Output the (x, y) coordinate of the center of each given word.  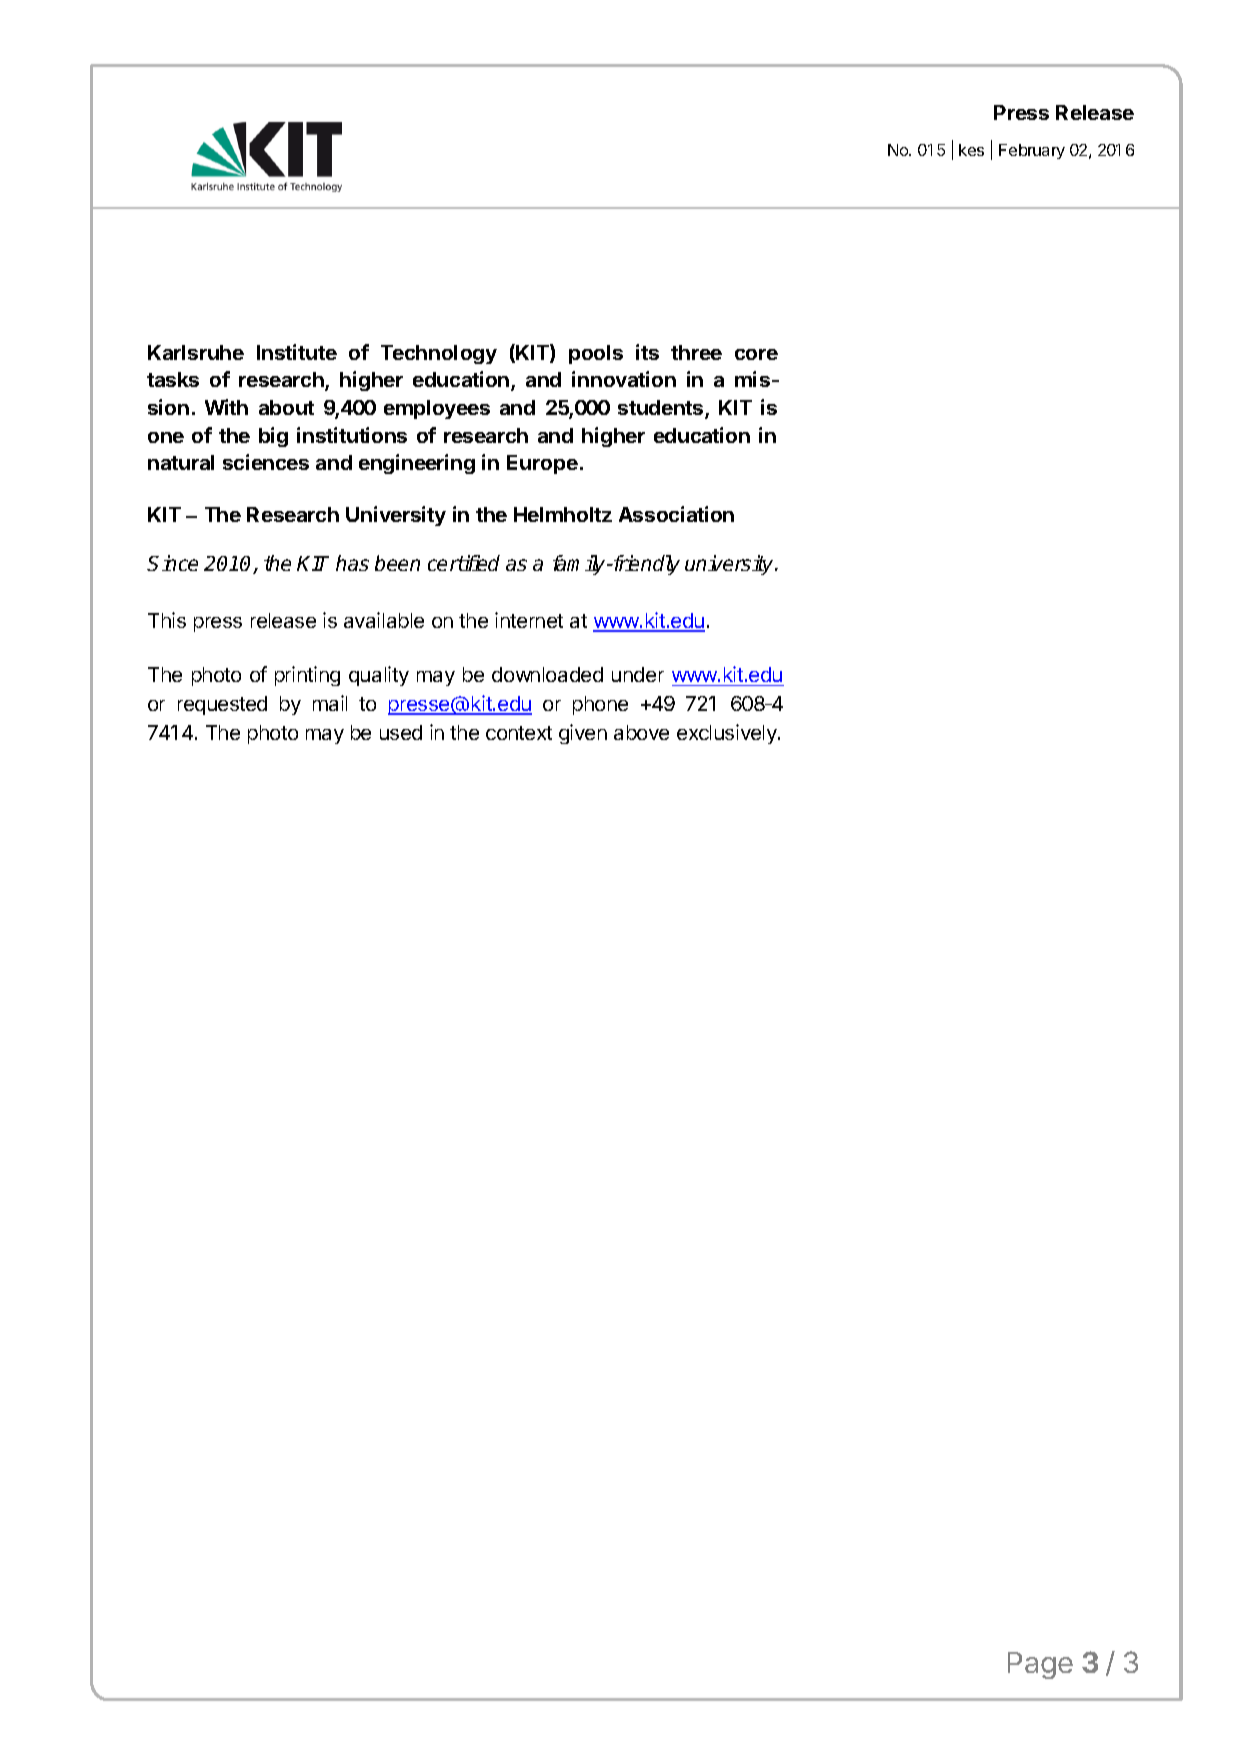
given (583, 734)
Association (676, 514)
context (519, 733)
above (641, 732)
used (401, 732)
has (352, 563)
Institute (297, 352)
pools (596, 354)
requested (222, 705)
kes (971, 150)
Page (1040, 1665)
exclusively (728, 734)
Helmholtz (563, 514)
